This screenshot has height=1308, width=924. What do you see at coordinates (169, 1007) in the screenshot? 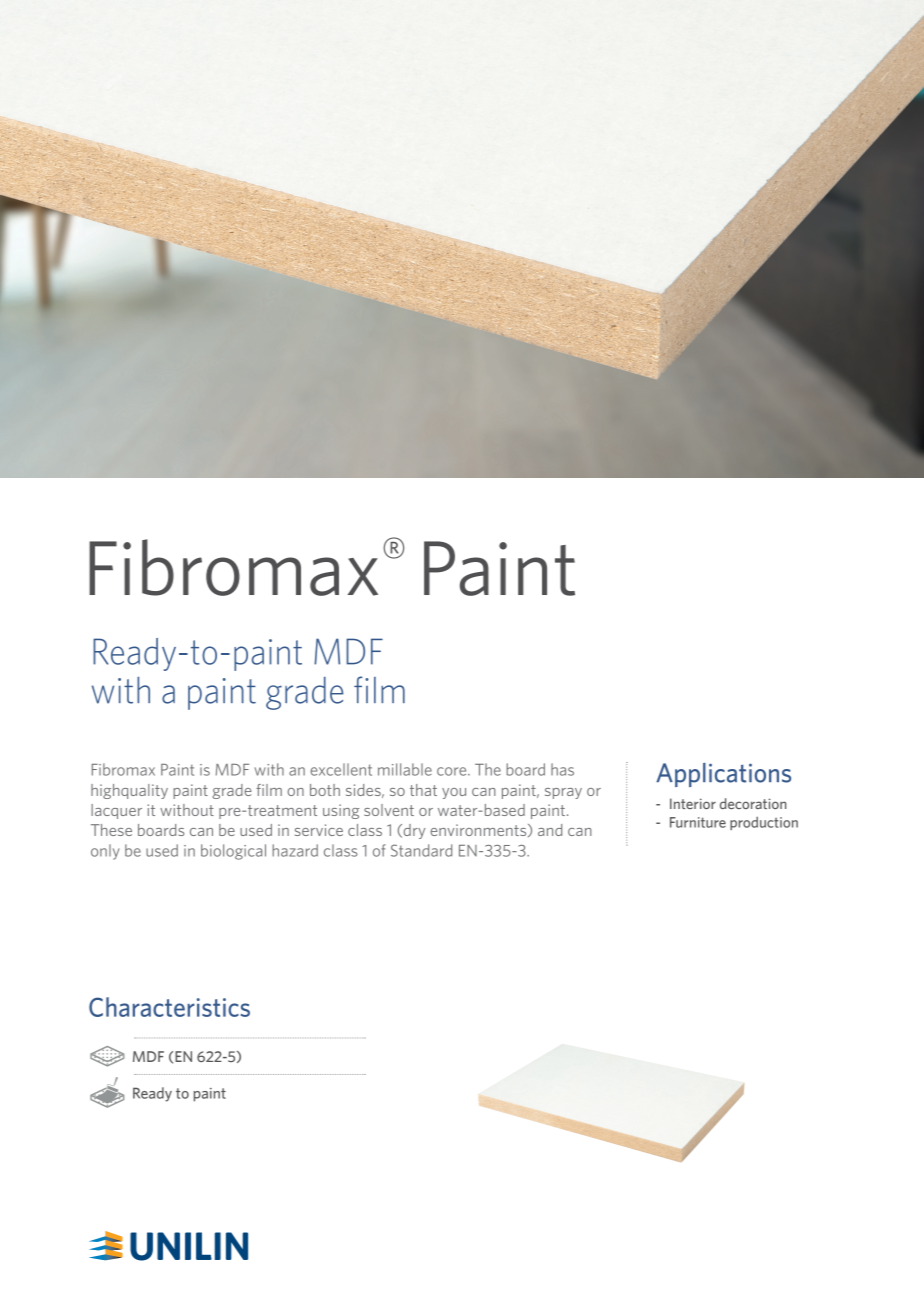
I see `Characteristics` at bounding box center [169, 1007].
